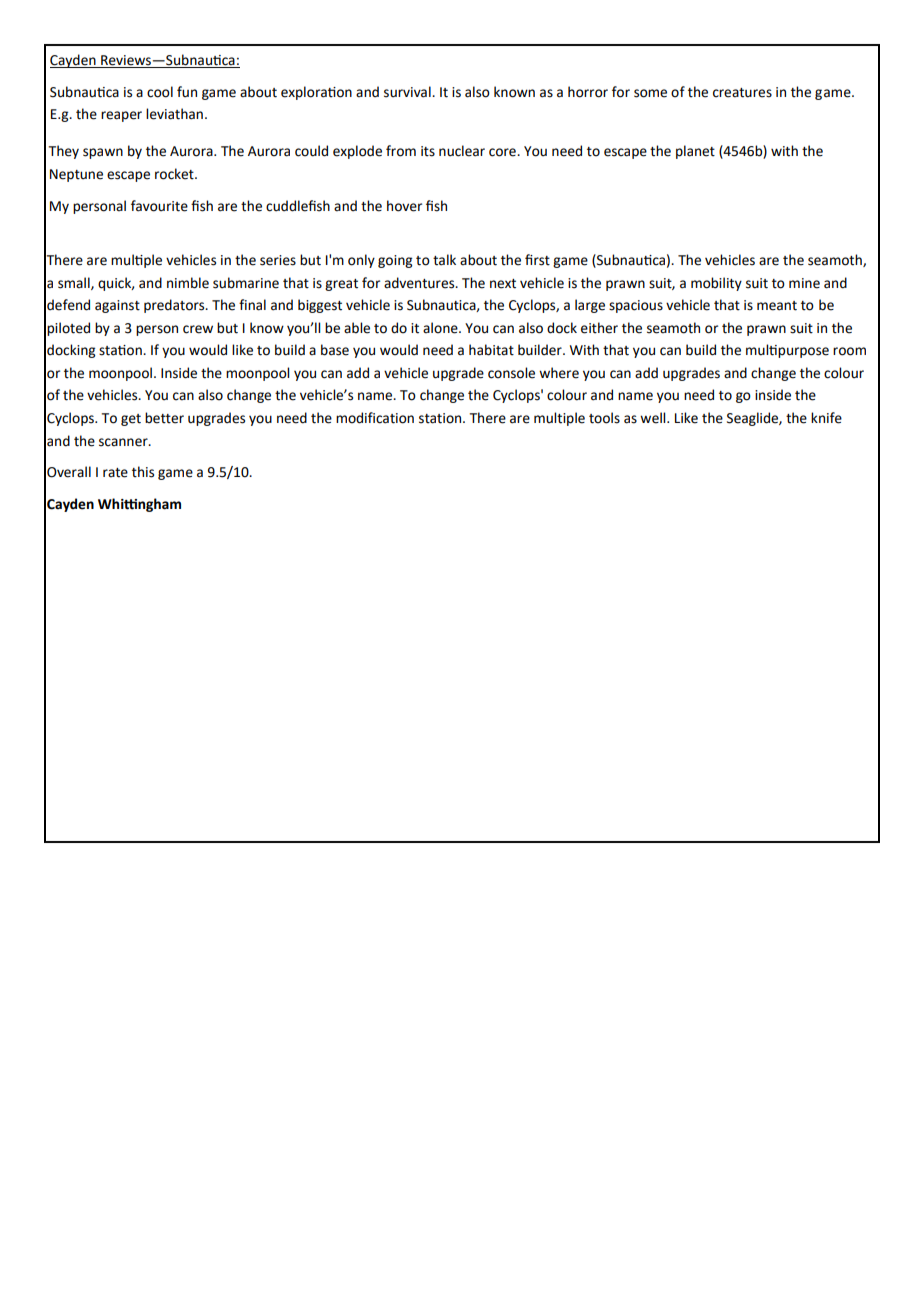 The height and width of the page is (1308, 924). Describe the element at coordinates (826, 418) in the page. I see `knife` at that location.
